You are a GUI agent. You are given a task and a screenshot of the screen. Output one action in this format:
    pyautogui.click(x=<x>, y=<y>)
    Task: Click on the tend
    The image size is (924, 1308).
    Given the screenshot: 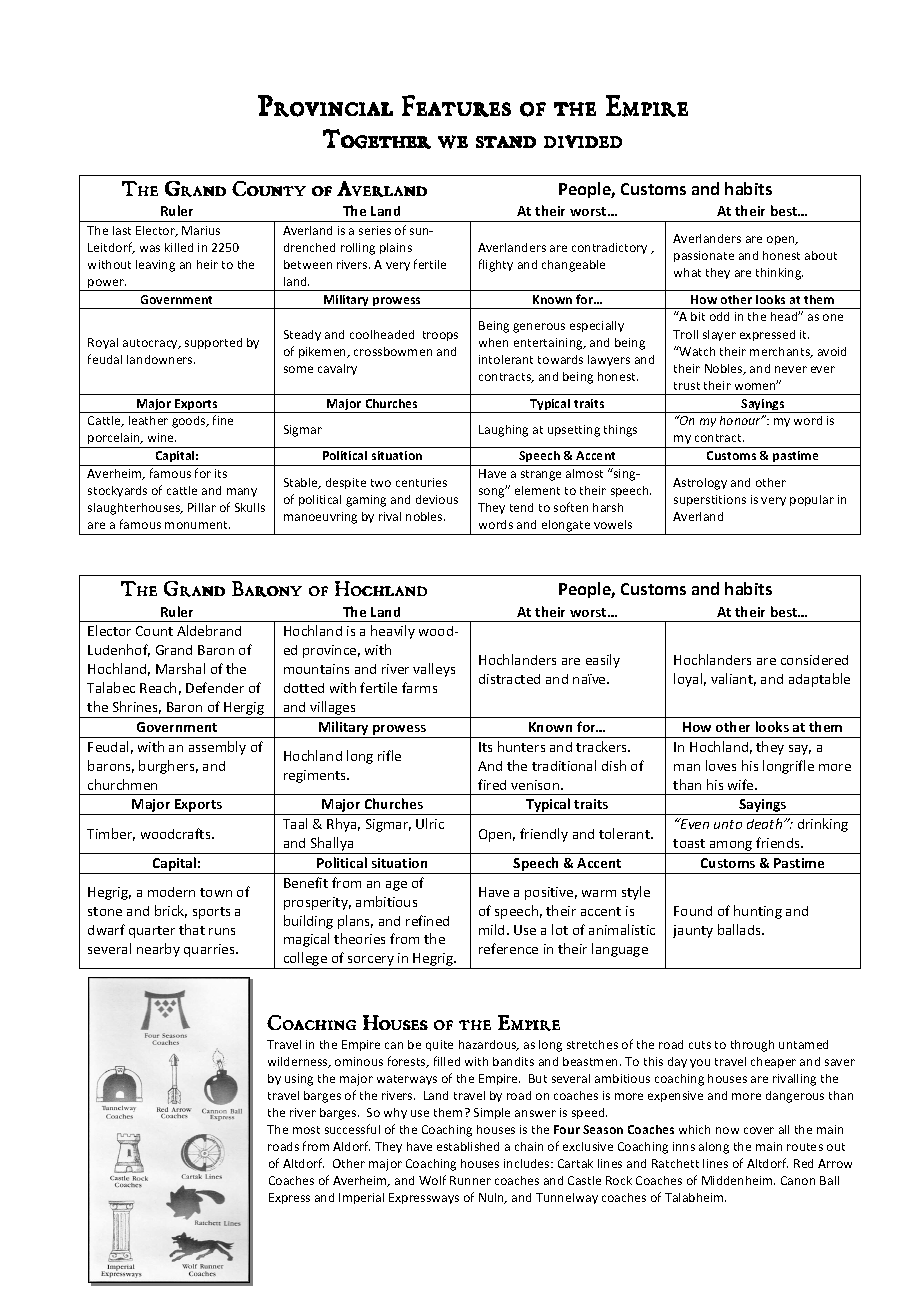 What is the action you would take?
    pyautogui.click(x=521, y=507)
